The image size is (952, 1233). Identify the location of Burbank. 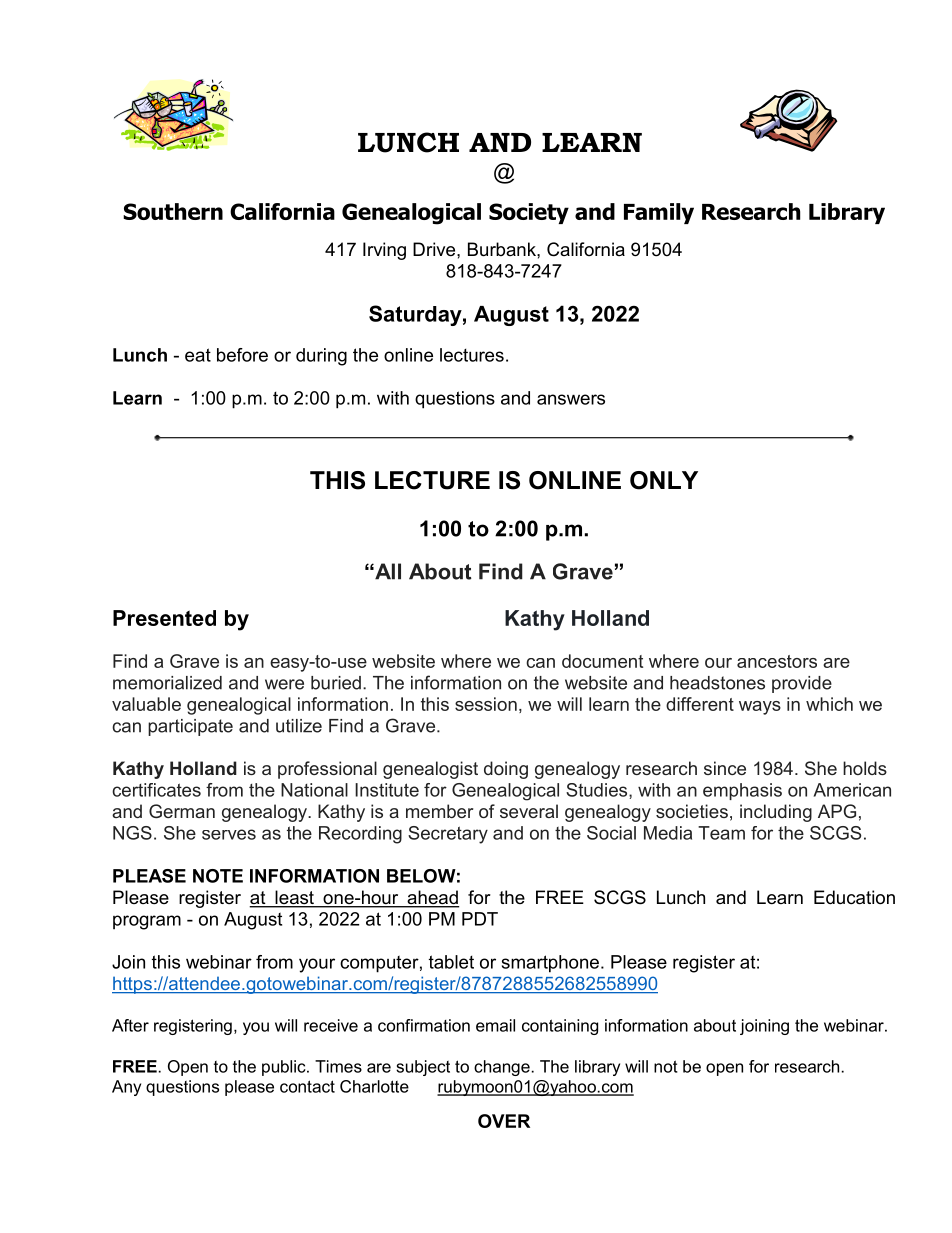
(503, 249).
